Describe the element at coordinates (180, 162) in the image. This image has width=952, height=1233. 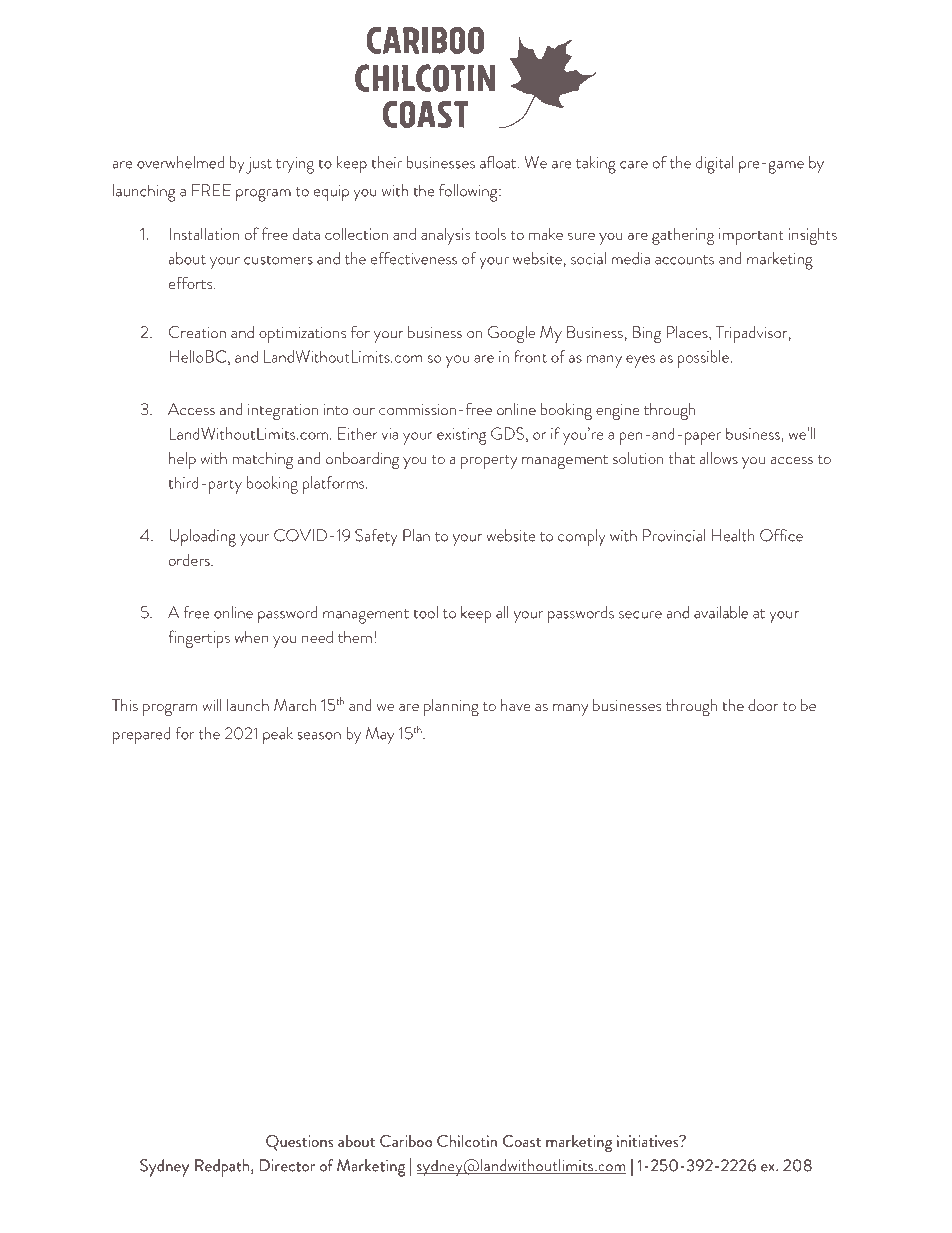
I see `overwhelmed` at that location.
